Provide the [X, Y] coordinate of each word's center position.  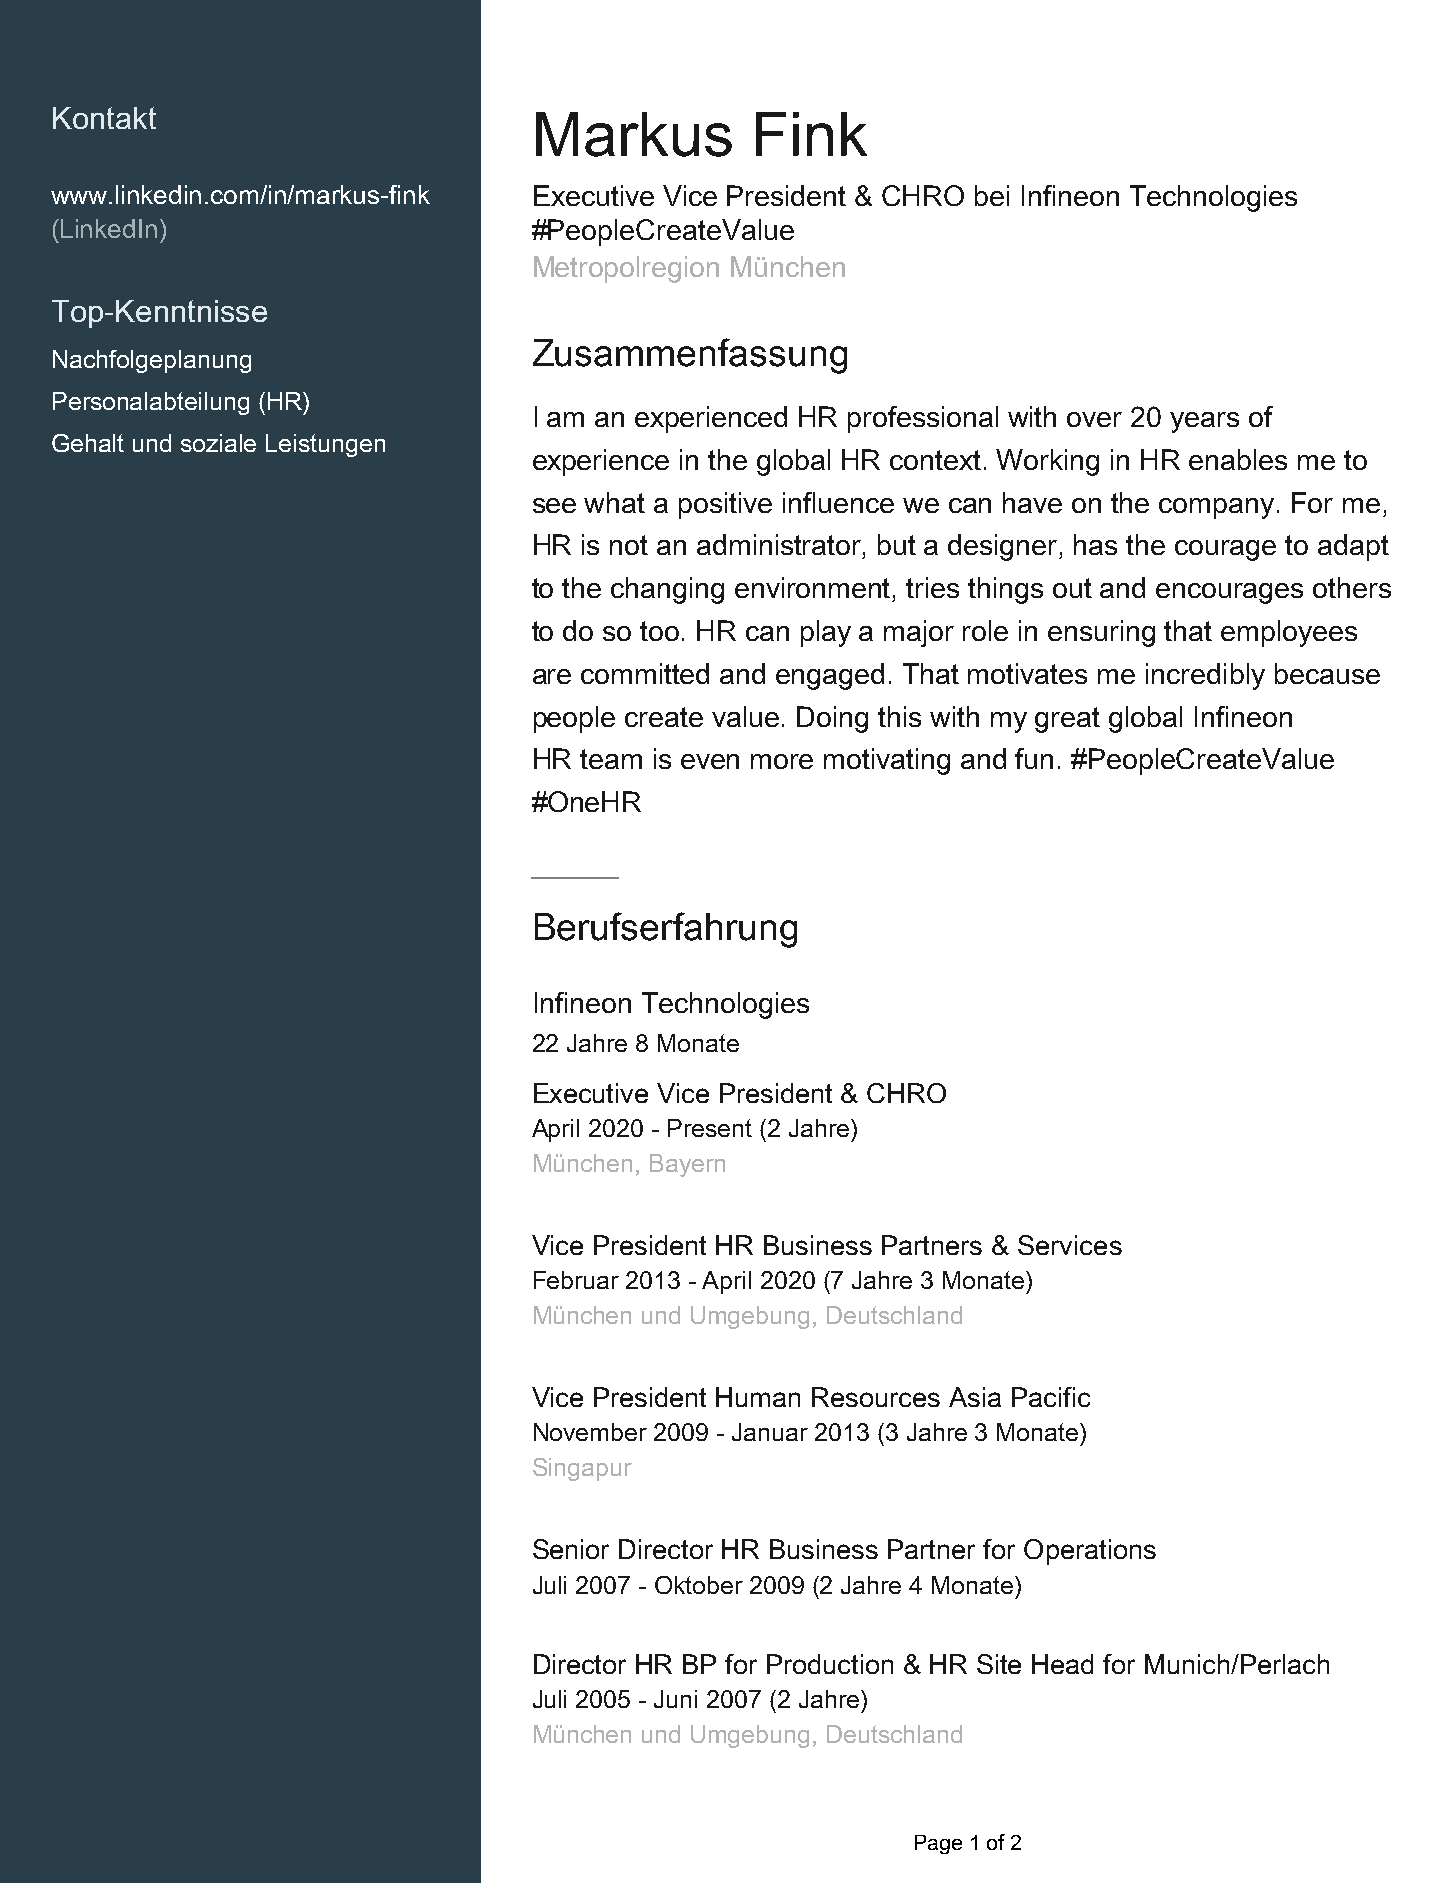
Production [830, 1664]
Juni [675, 1699]
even [710, 761]
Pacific [1051, 1397]
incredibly [1205, 676]
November [590, 1432]
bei [992, 195]
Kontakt [104, 118]
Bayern [687, 1165]
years [1204, 422]
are [552, 676]
